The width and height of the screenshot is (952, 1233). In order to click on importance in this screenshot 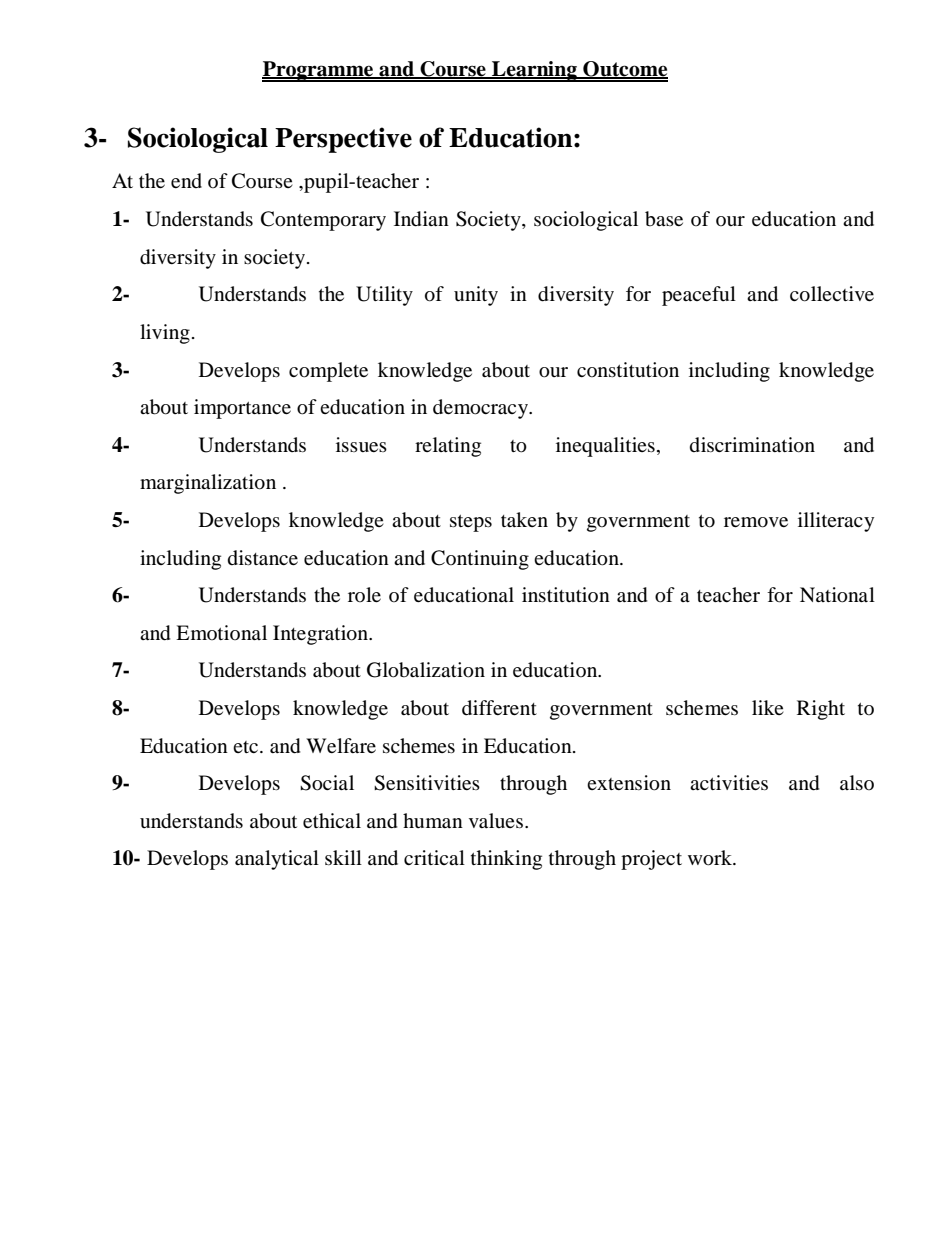, I will do `click(242, 409)`.
